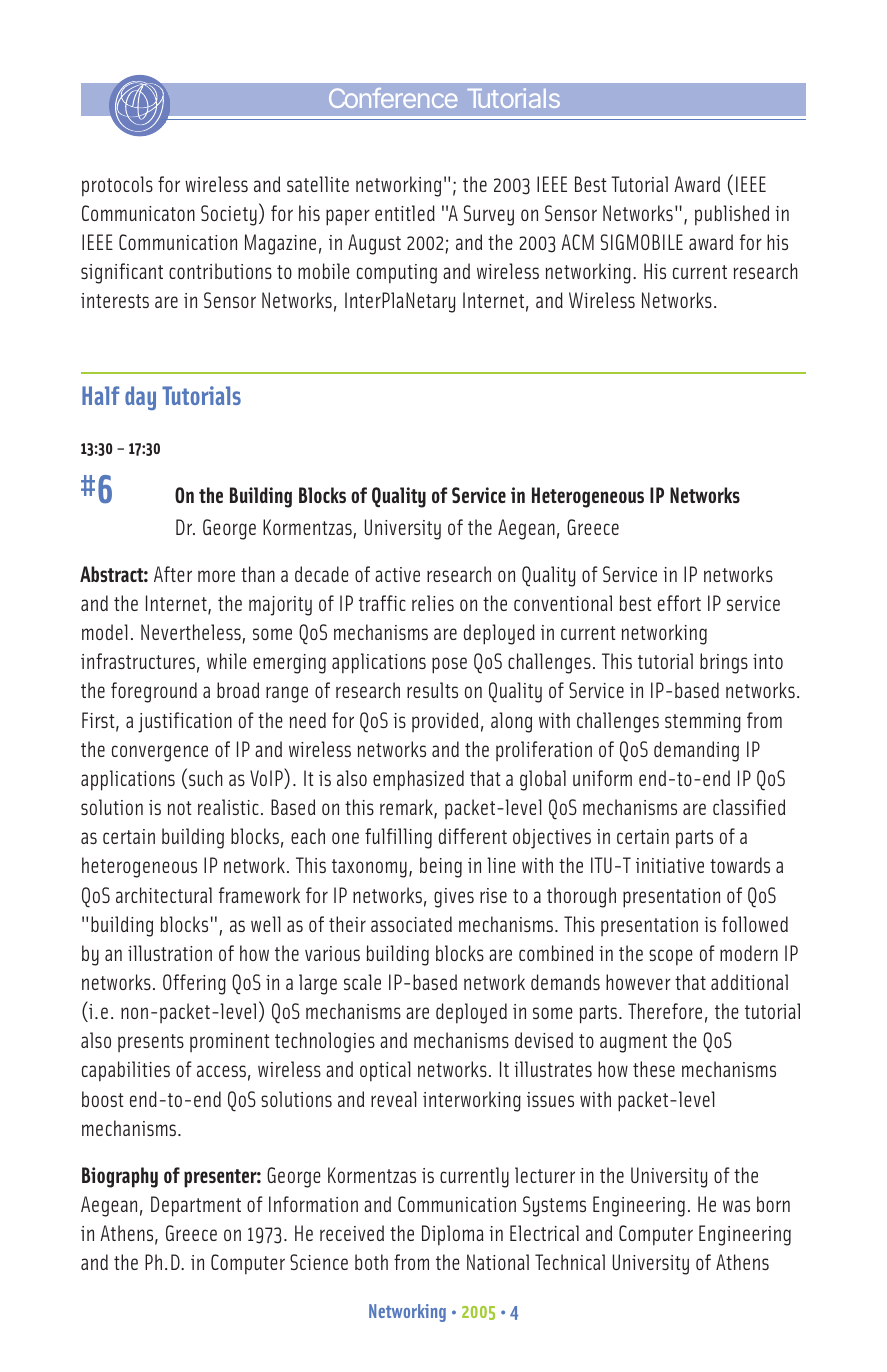 Image resolution: width=887 pixels, height=1372 pixels. I want to click on gives, so click(454, 898).
